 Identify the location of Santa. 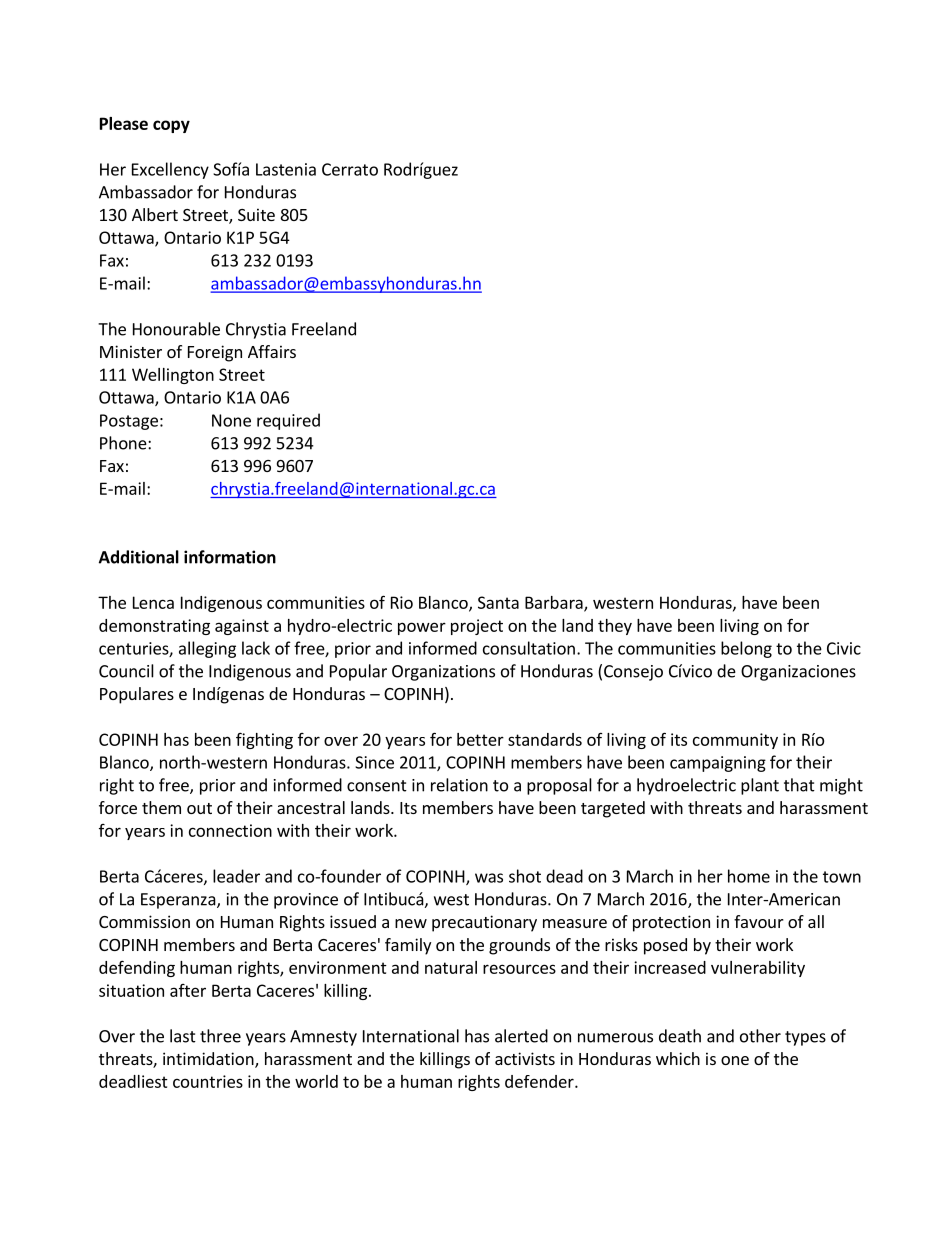
(498, 602).
